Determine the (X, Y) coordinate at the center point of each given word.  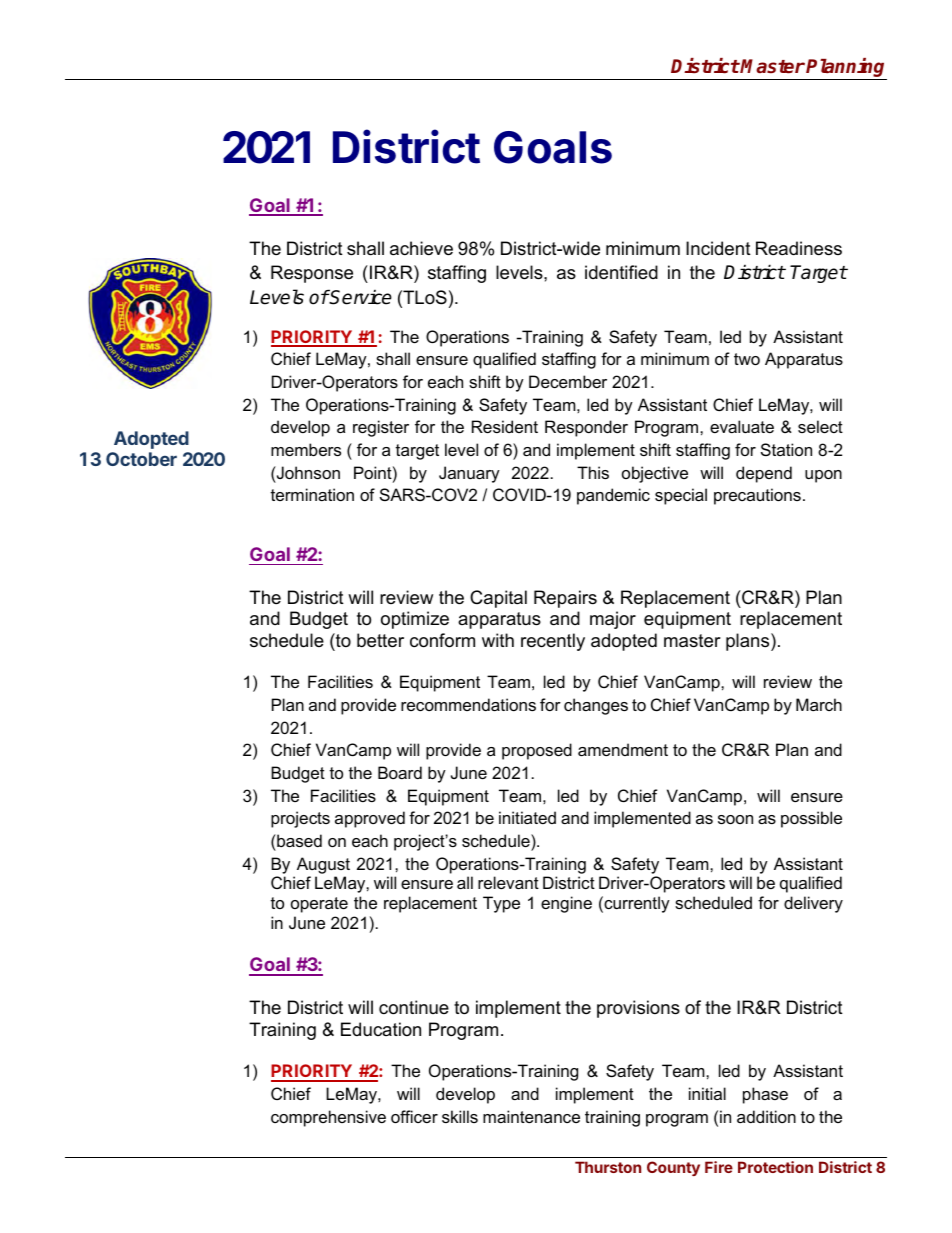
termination (312, 494)
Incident (718, 248)
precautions (757, 496)
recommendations (468, 704)
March (819, 704)
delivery (813, 904)
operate (319, 905)
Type (501, 904)
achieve (421, 248)
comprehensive (328, 1118)
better (380, 640)
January (469, 474)
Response (312, 274)
